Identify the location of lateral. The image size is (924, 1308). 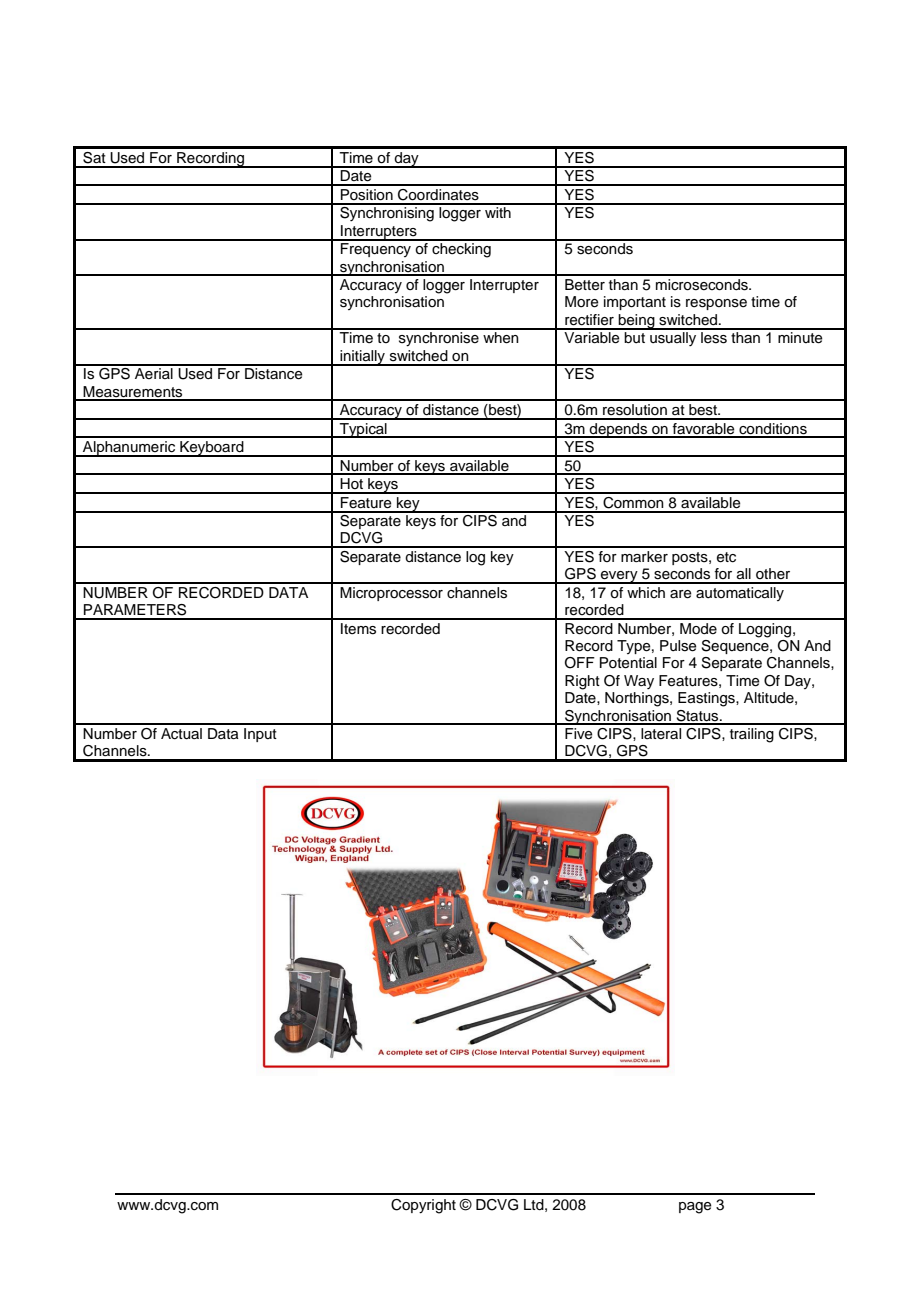
(661, 733).
